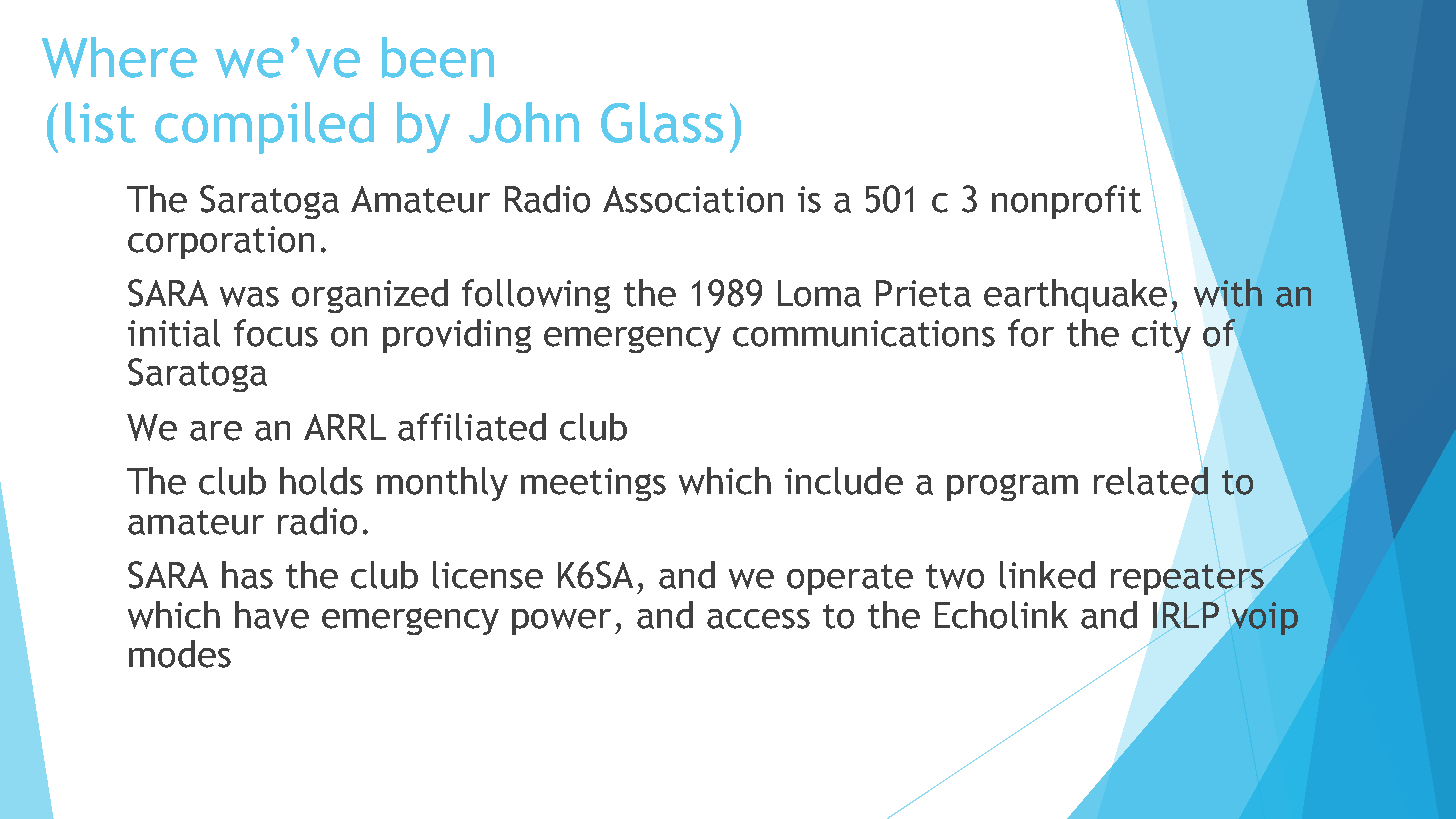 The width and height of the page is (1456, 819). What do you see at coordinates (180, 654) in the page?
I see `modes` at bounding box center [180, 654].
